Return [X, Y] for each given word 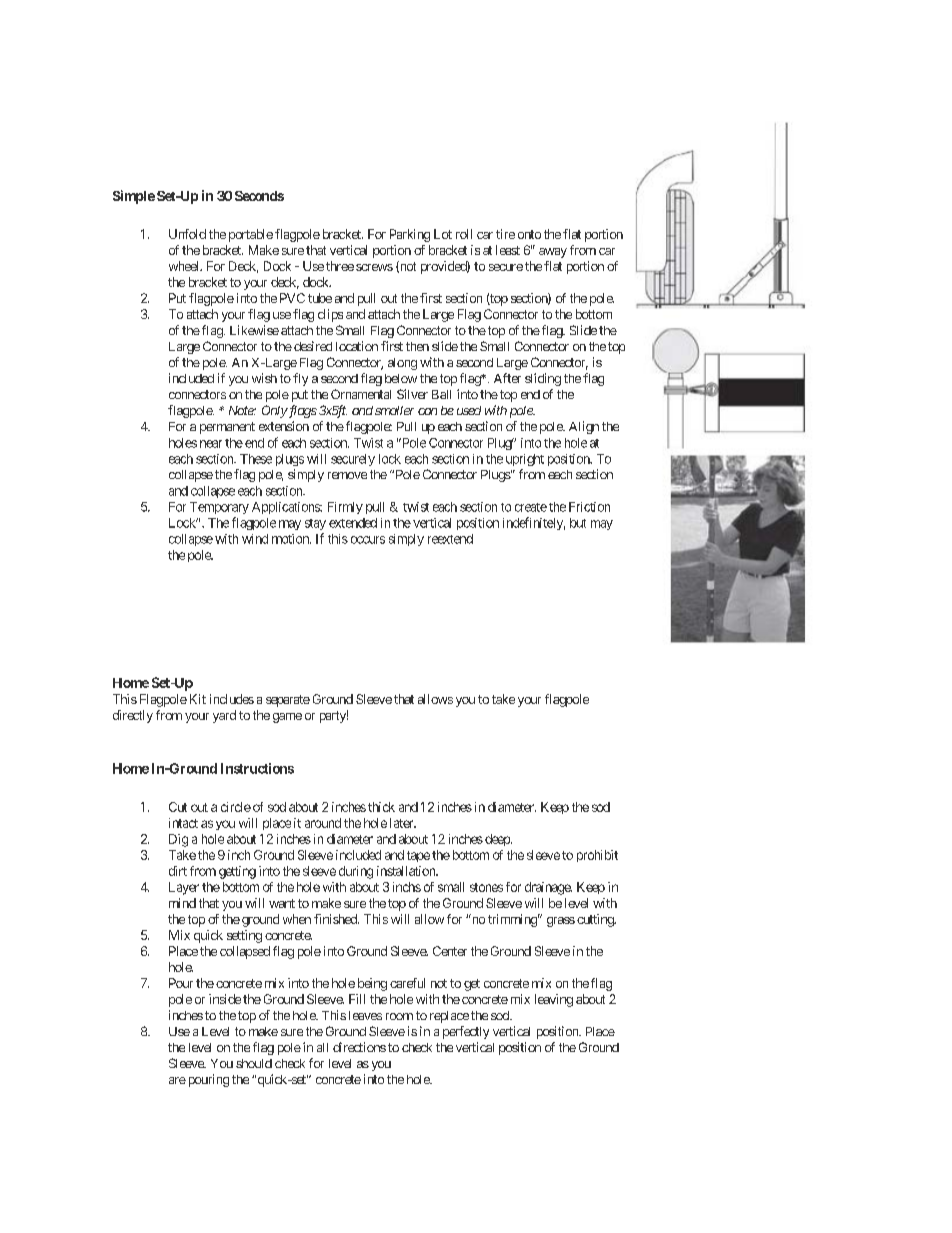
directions [359, 1047]
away [553, 253]
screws [374, 267]
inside [225, 999]
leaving [554, 1000]
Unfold [187, 234]
